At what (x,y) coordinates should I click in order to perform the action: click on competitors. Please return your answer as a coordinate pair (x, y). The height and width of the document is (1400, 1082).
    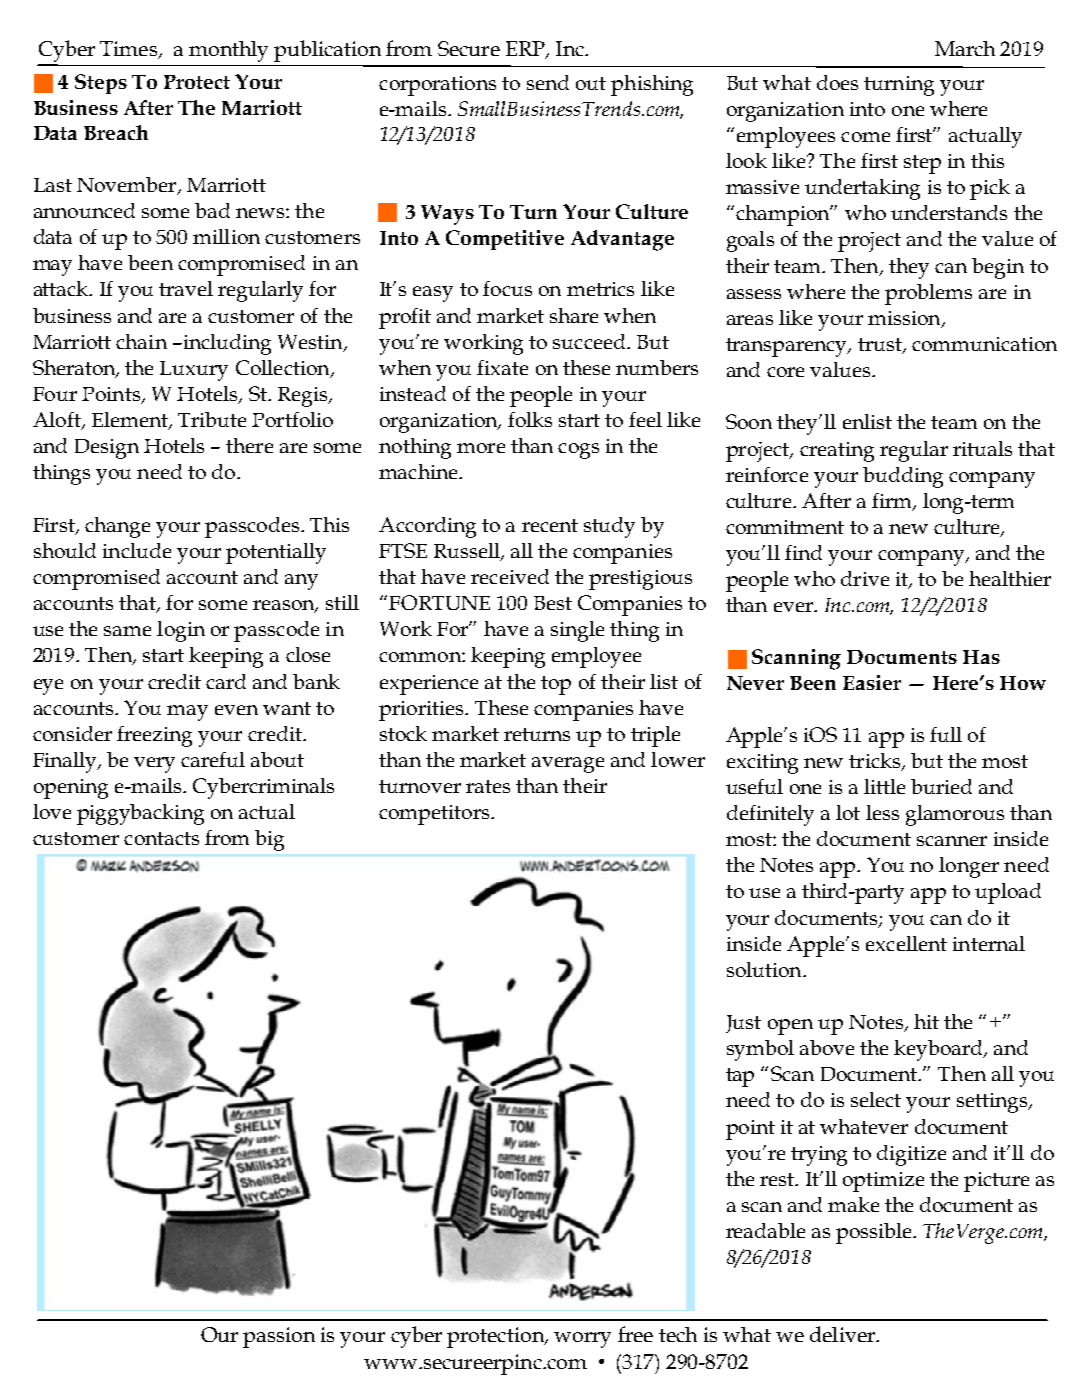
    Looking at the image, I should click on (435, 815).
